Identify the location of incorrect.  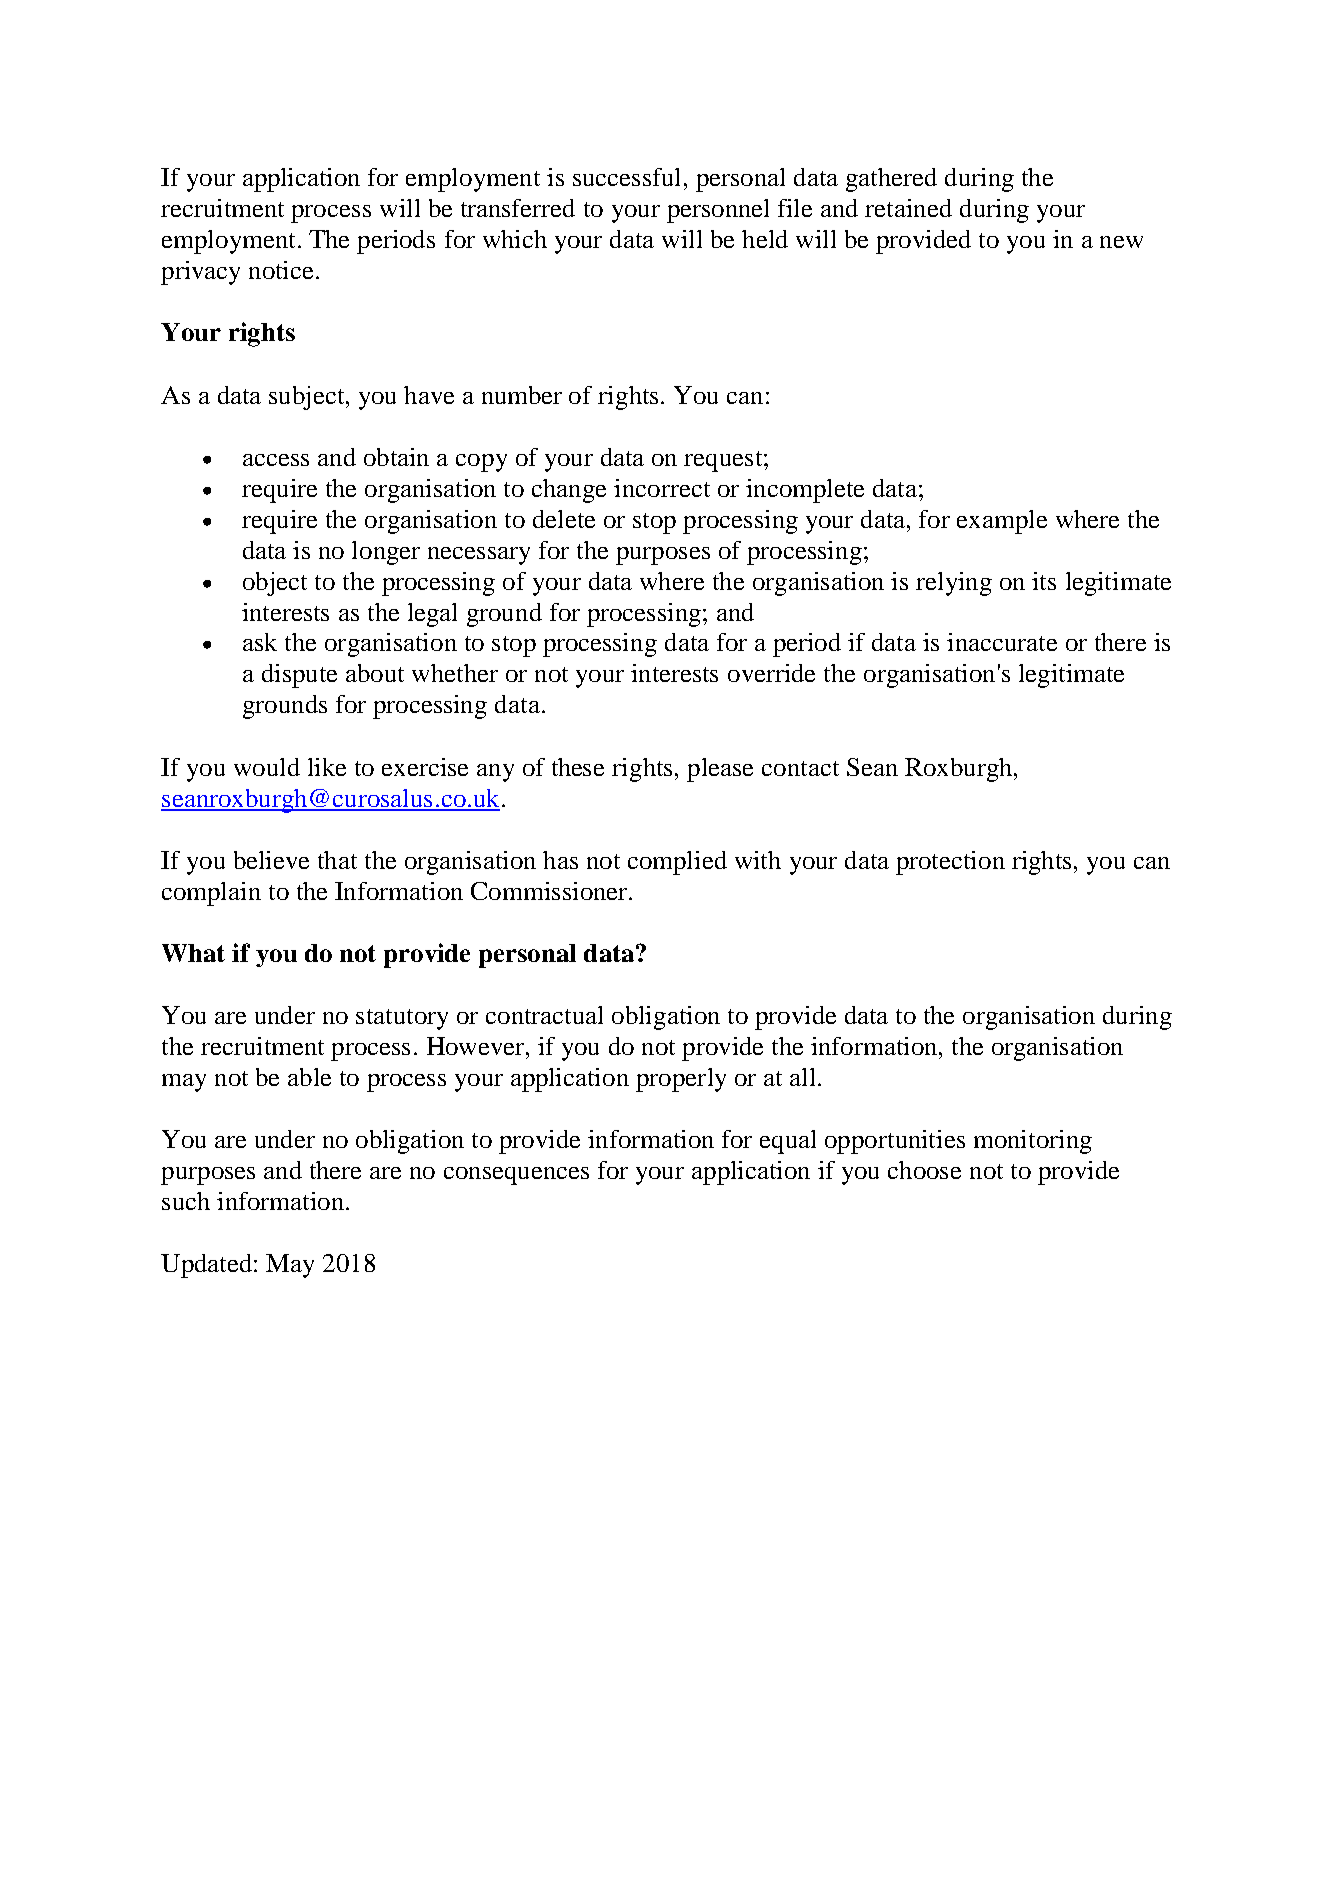
(662, 488).
